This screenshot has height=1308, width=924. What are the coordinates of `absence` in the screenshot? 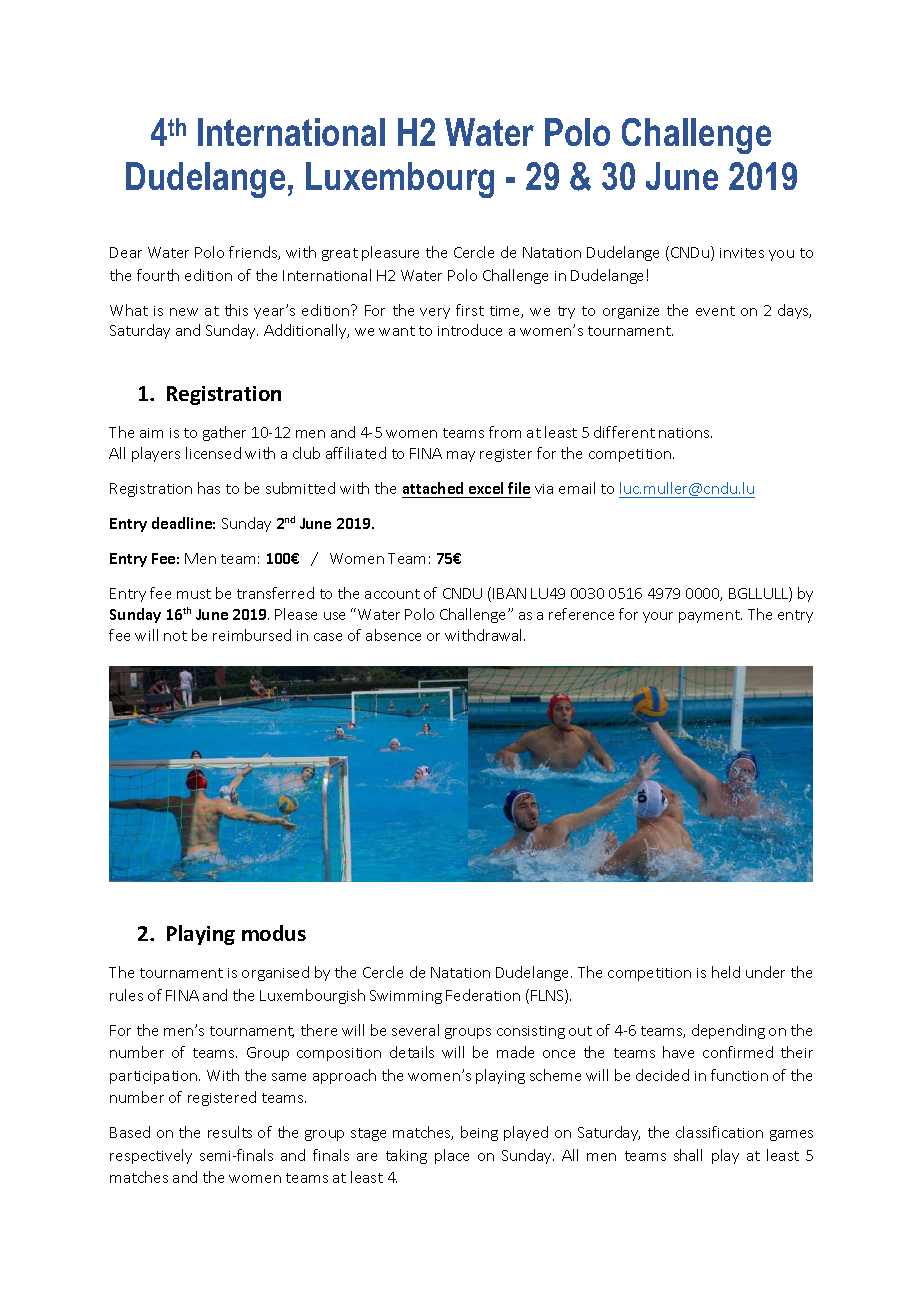 It's located at (393, 635).
